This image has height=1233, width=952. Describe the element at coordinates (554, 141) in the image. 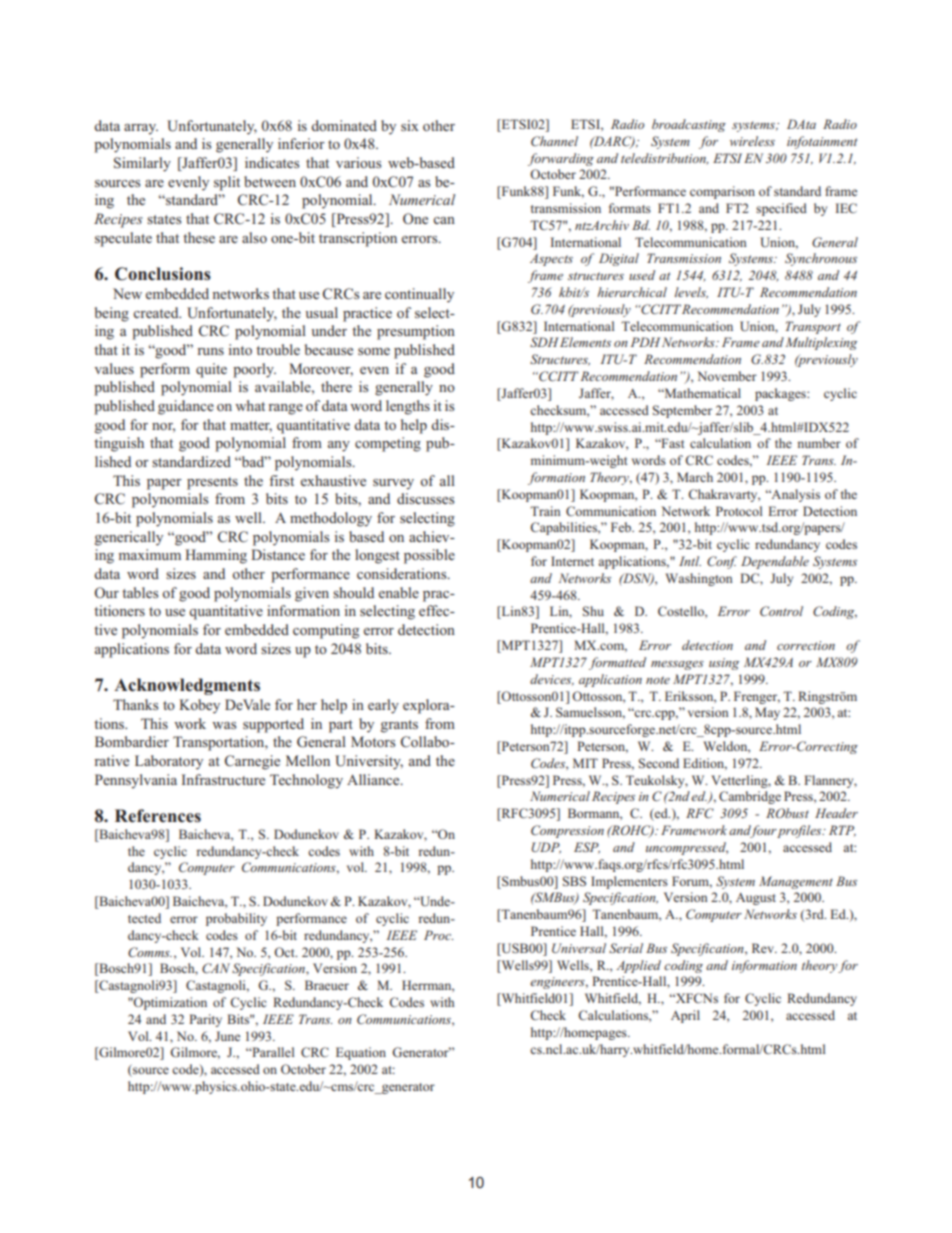

I see `Channel` at that location.
